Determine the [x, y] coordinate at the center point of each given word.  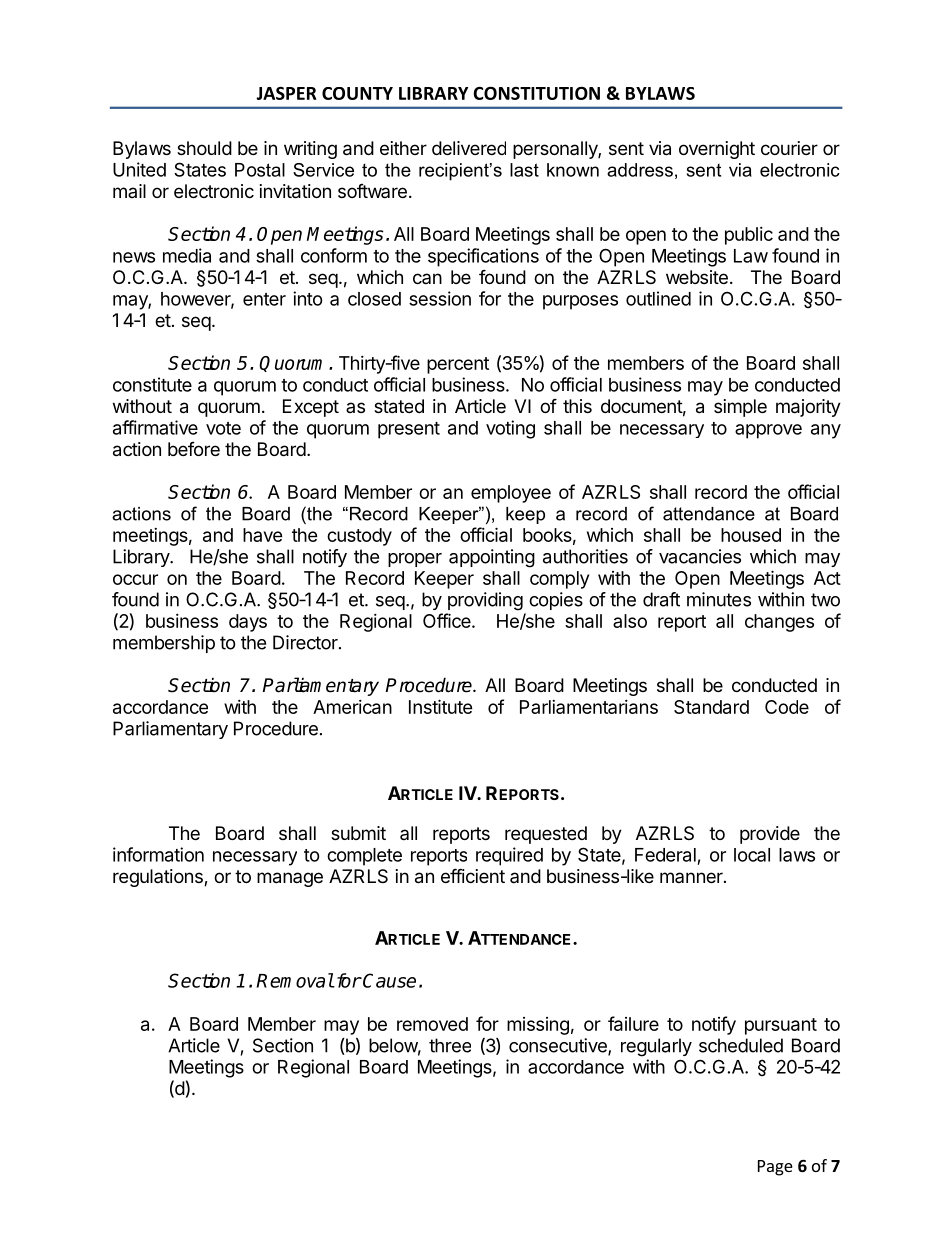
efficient [473, 875]
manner [692, 877]
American [352, 707]
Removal [295, 980]
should [204, 148]
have [263, 535]
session [440, 298]
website [697, 277]
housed [751, 535]
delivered [469, 148]
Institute [441, 706]
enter [264, 299]
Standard [711, 707]
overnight [717, 150]
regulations [159, 878]
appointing [492, 558]
